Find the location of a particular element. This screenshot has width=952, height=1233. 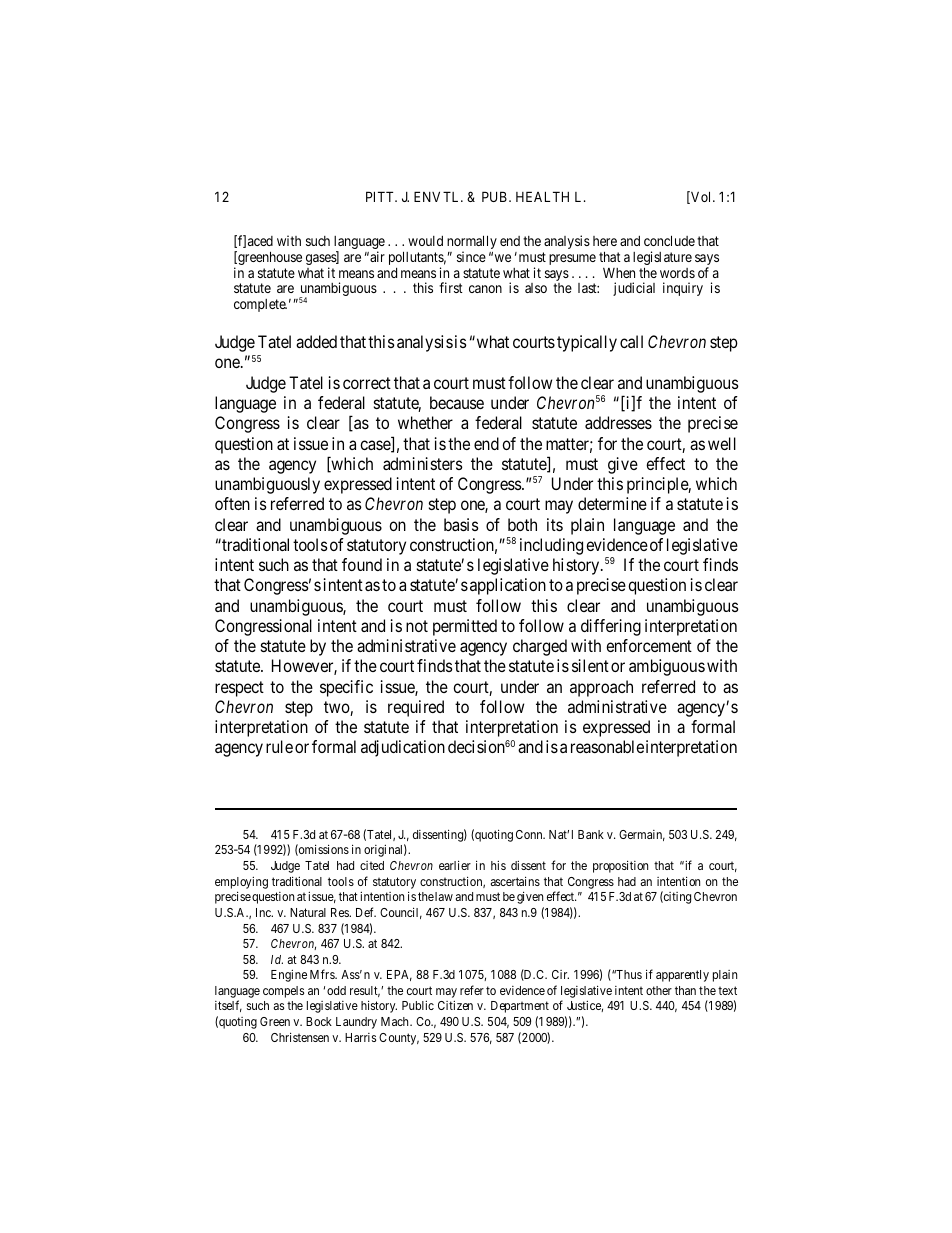

permitted is located at coordinates (465, 627).
